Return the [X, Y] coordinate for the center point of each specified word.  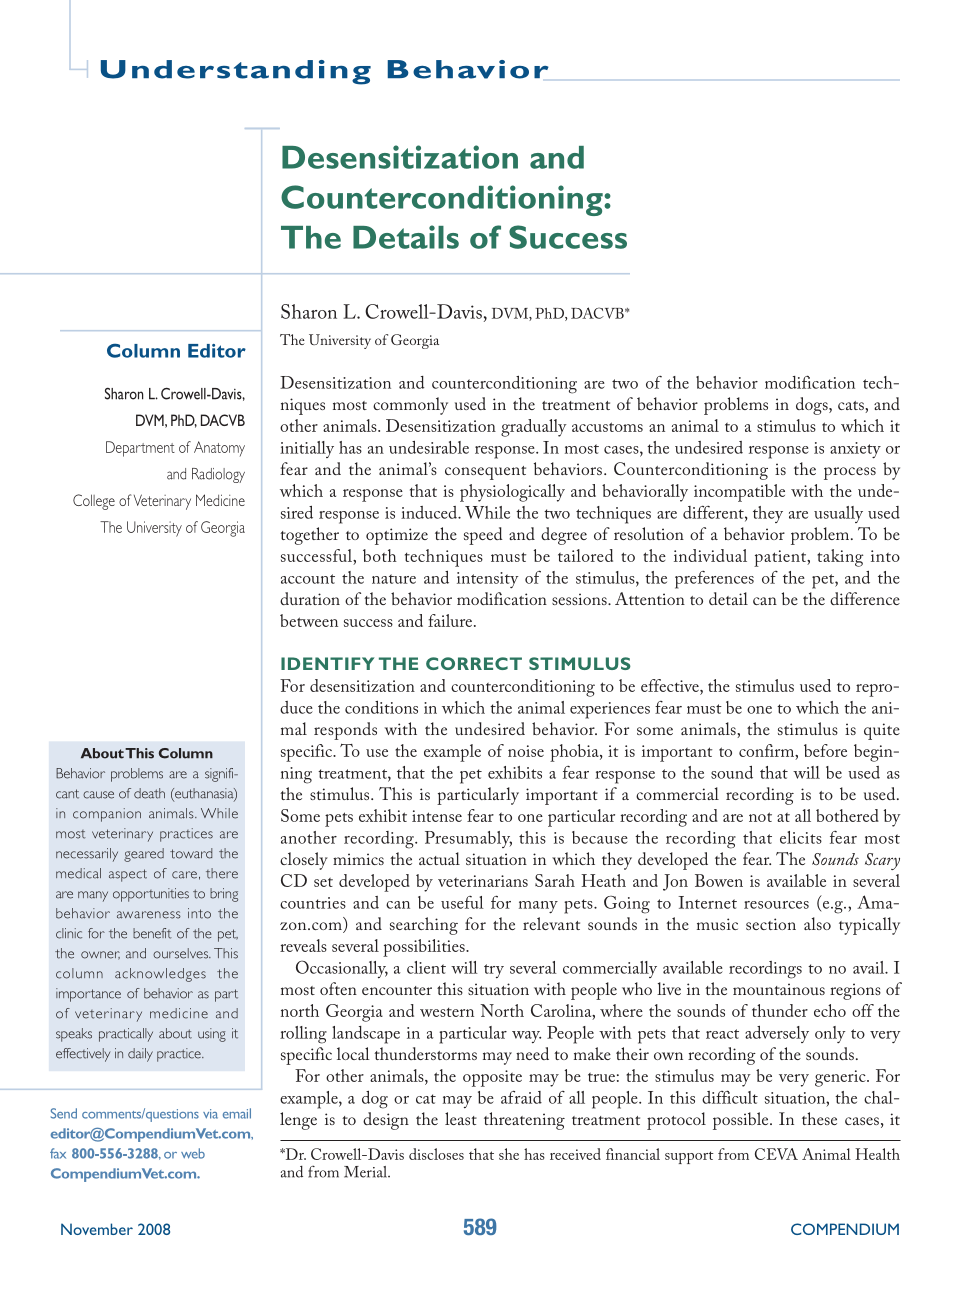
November [97, 1229]
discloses [436, 1154]
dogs [813, 406]
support [689, 1157]
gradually [534, 428]
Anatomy [219, 448]
